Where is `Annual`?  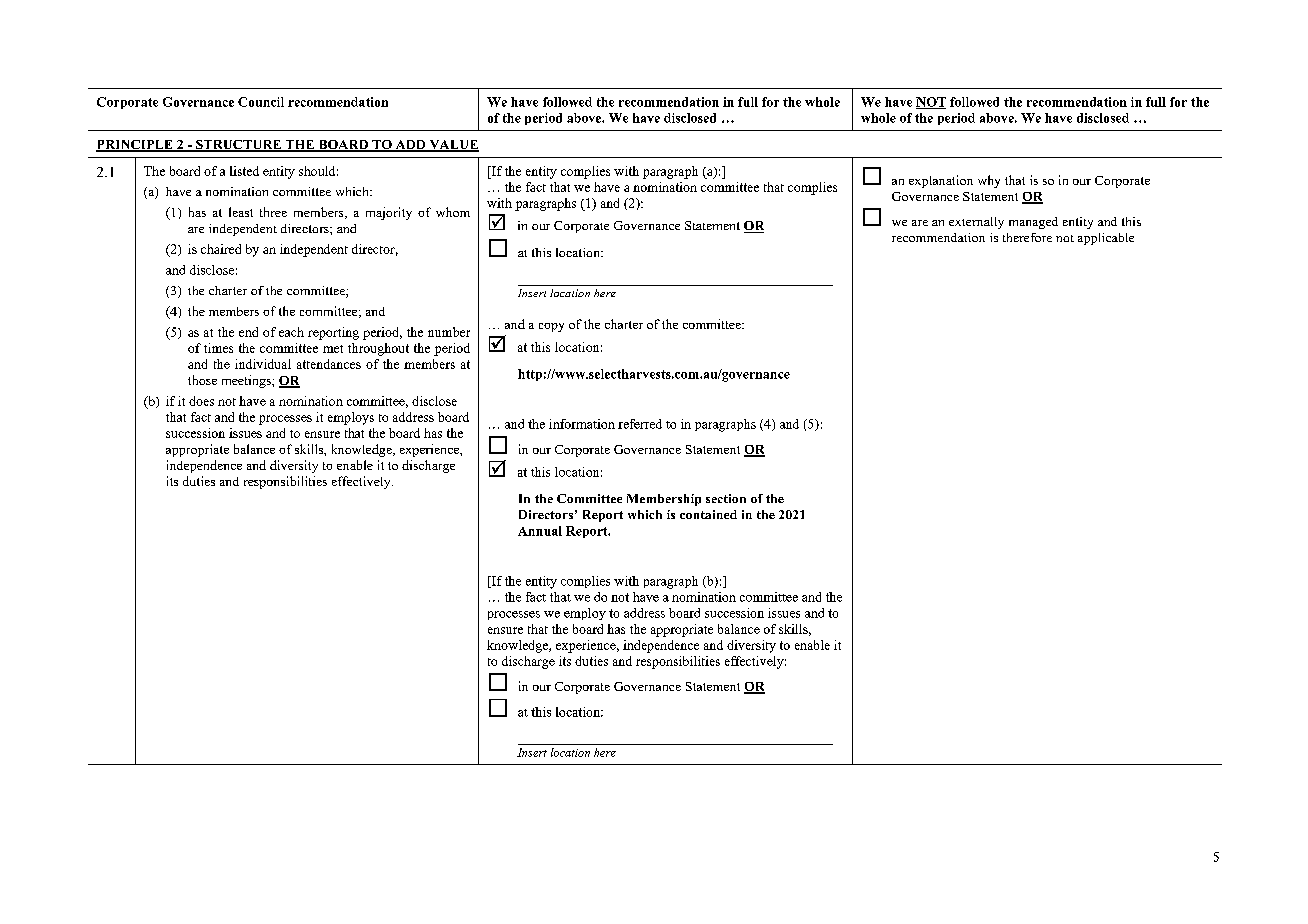 Annual is located at coordinates (540, 531).
